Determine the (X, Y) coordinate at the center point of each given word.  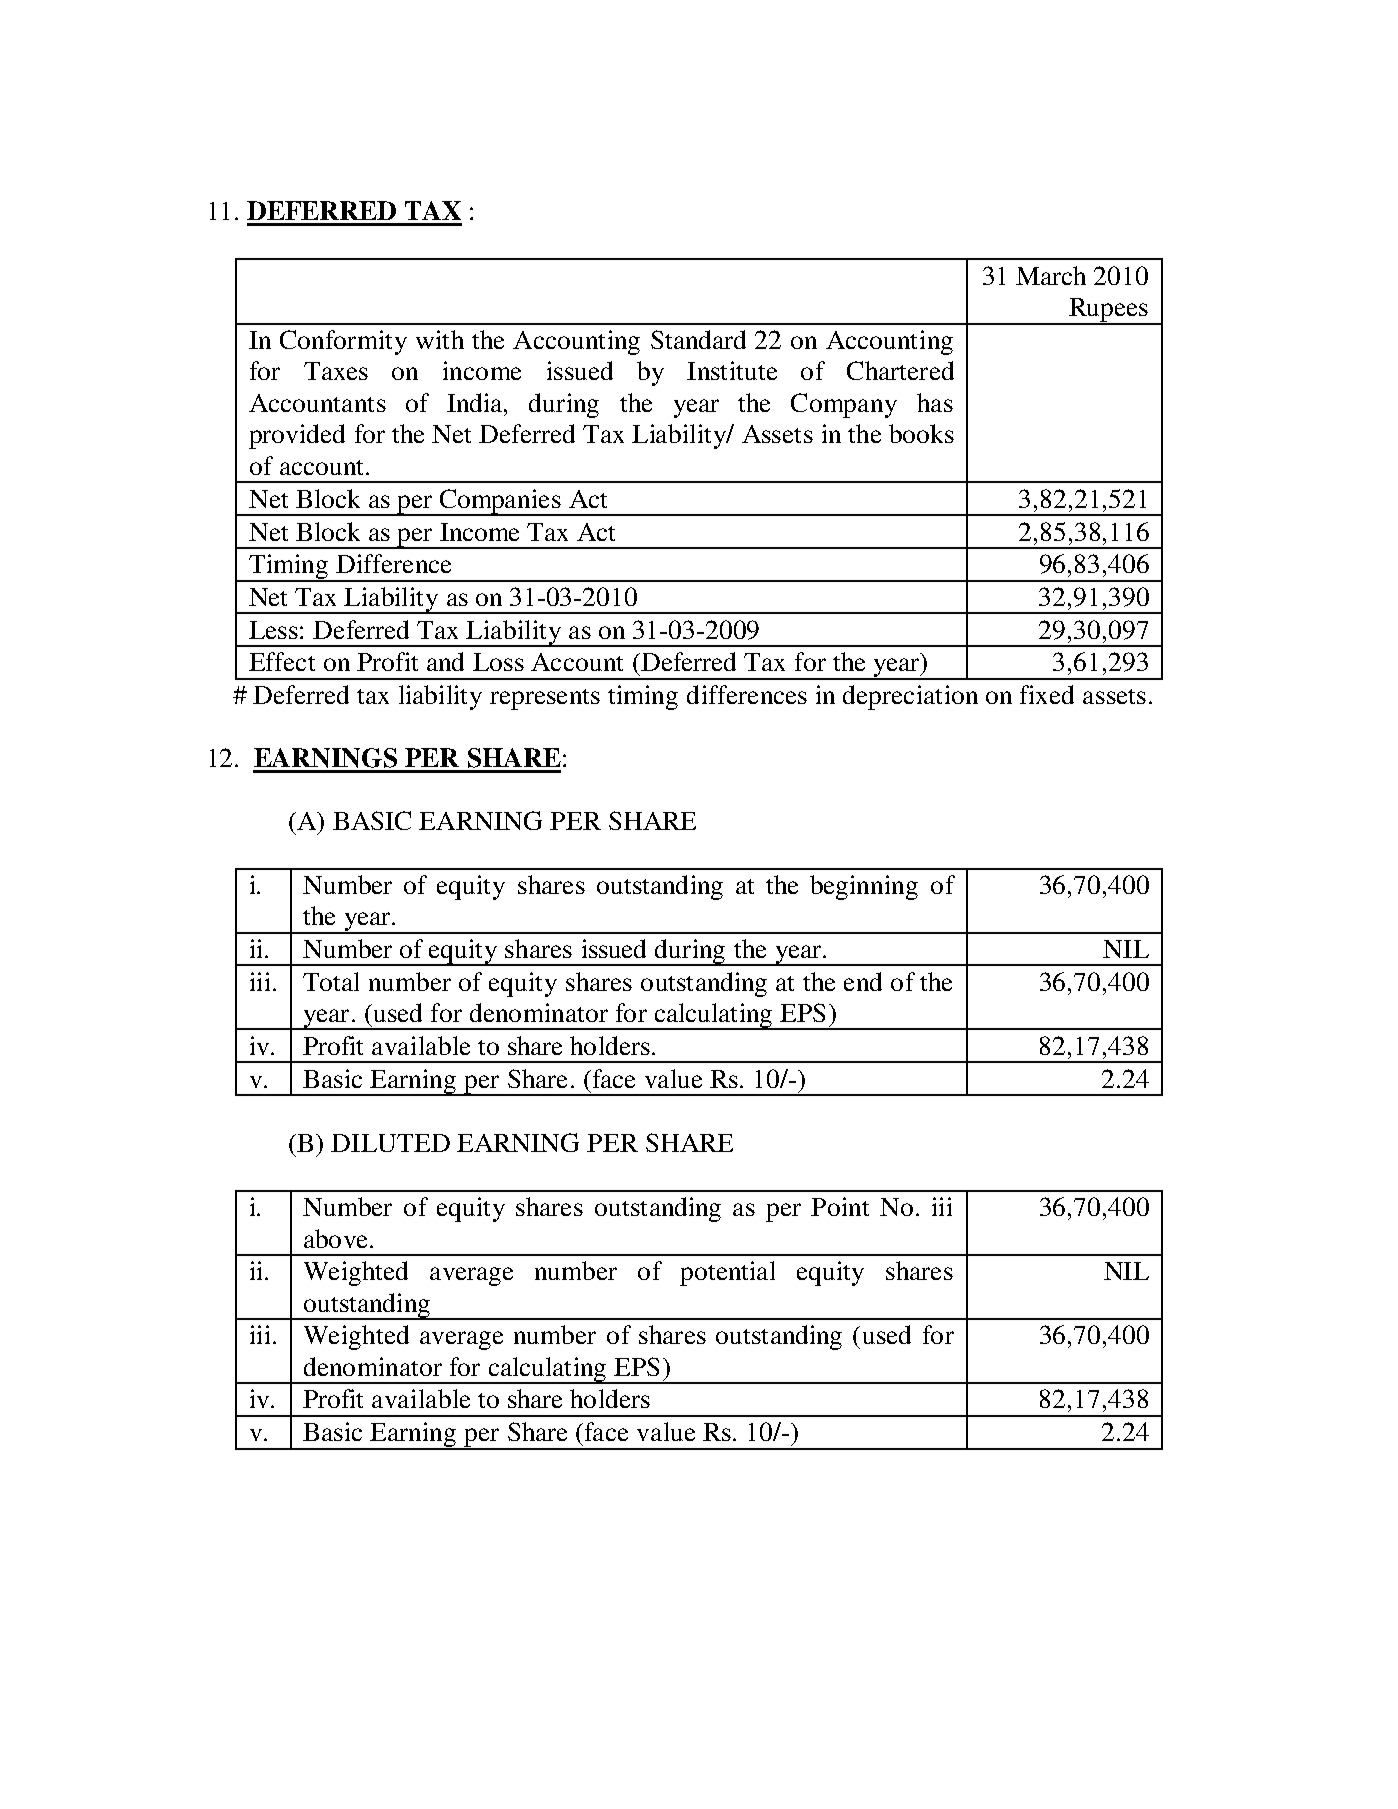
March (1051, 275)
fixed (1047, 694)
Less (273, 630)
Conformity (343, 342)
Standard (698, 339)
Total (331, 981)
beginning (864, 887)
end (863, 981)
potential (727, 1273)
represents (545, 699)
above (335, 1238)
